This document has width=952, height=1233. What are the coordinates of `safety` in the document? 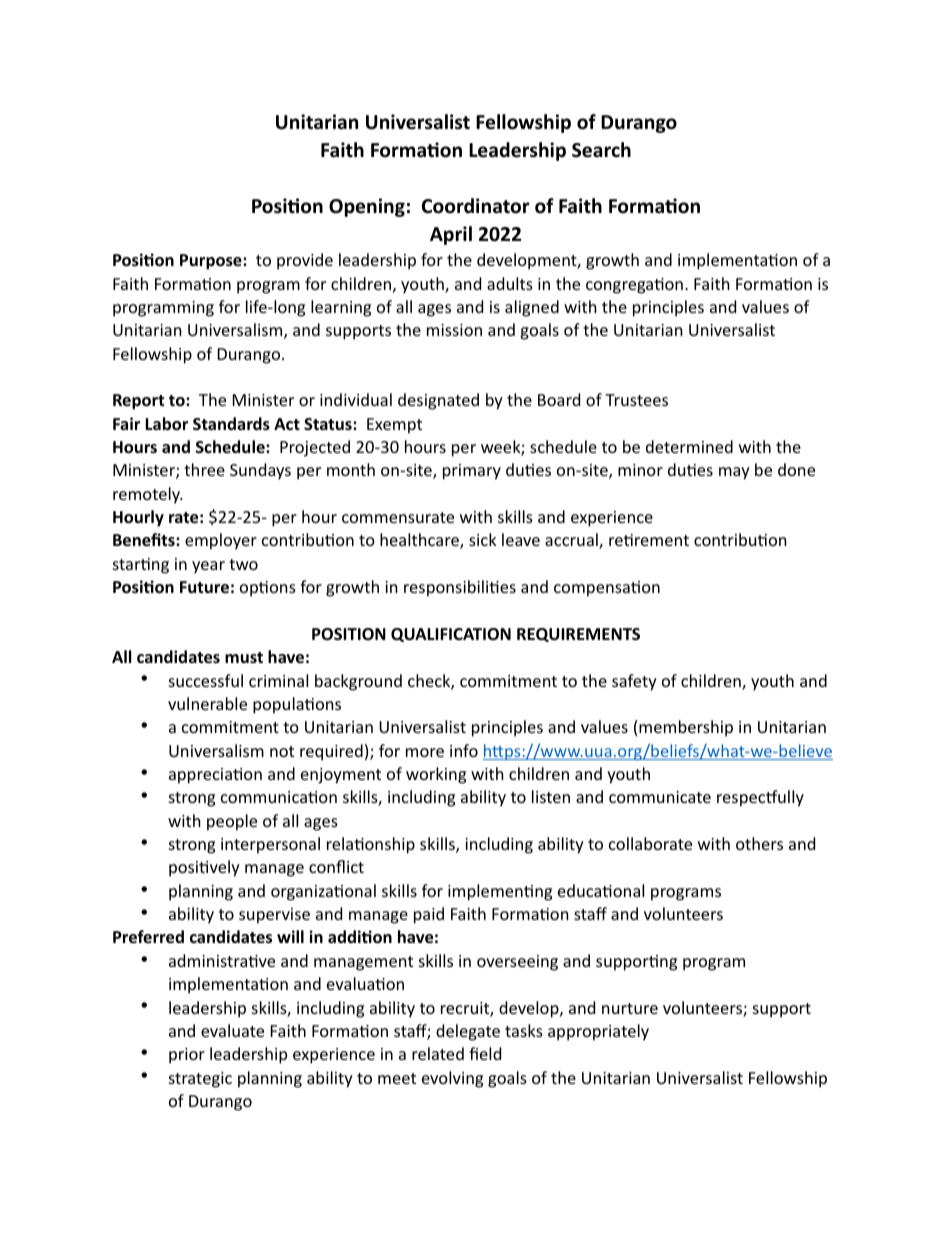 It's located at (634, 682).
